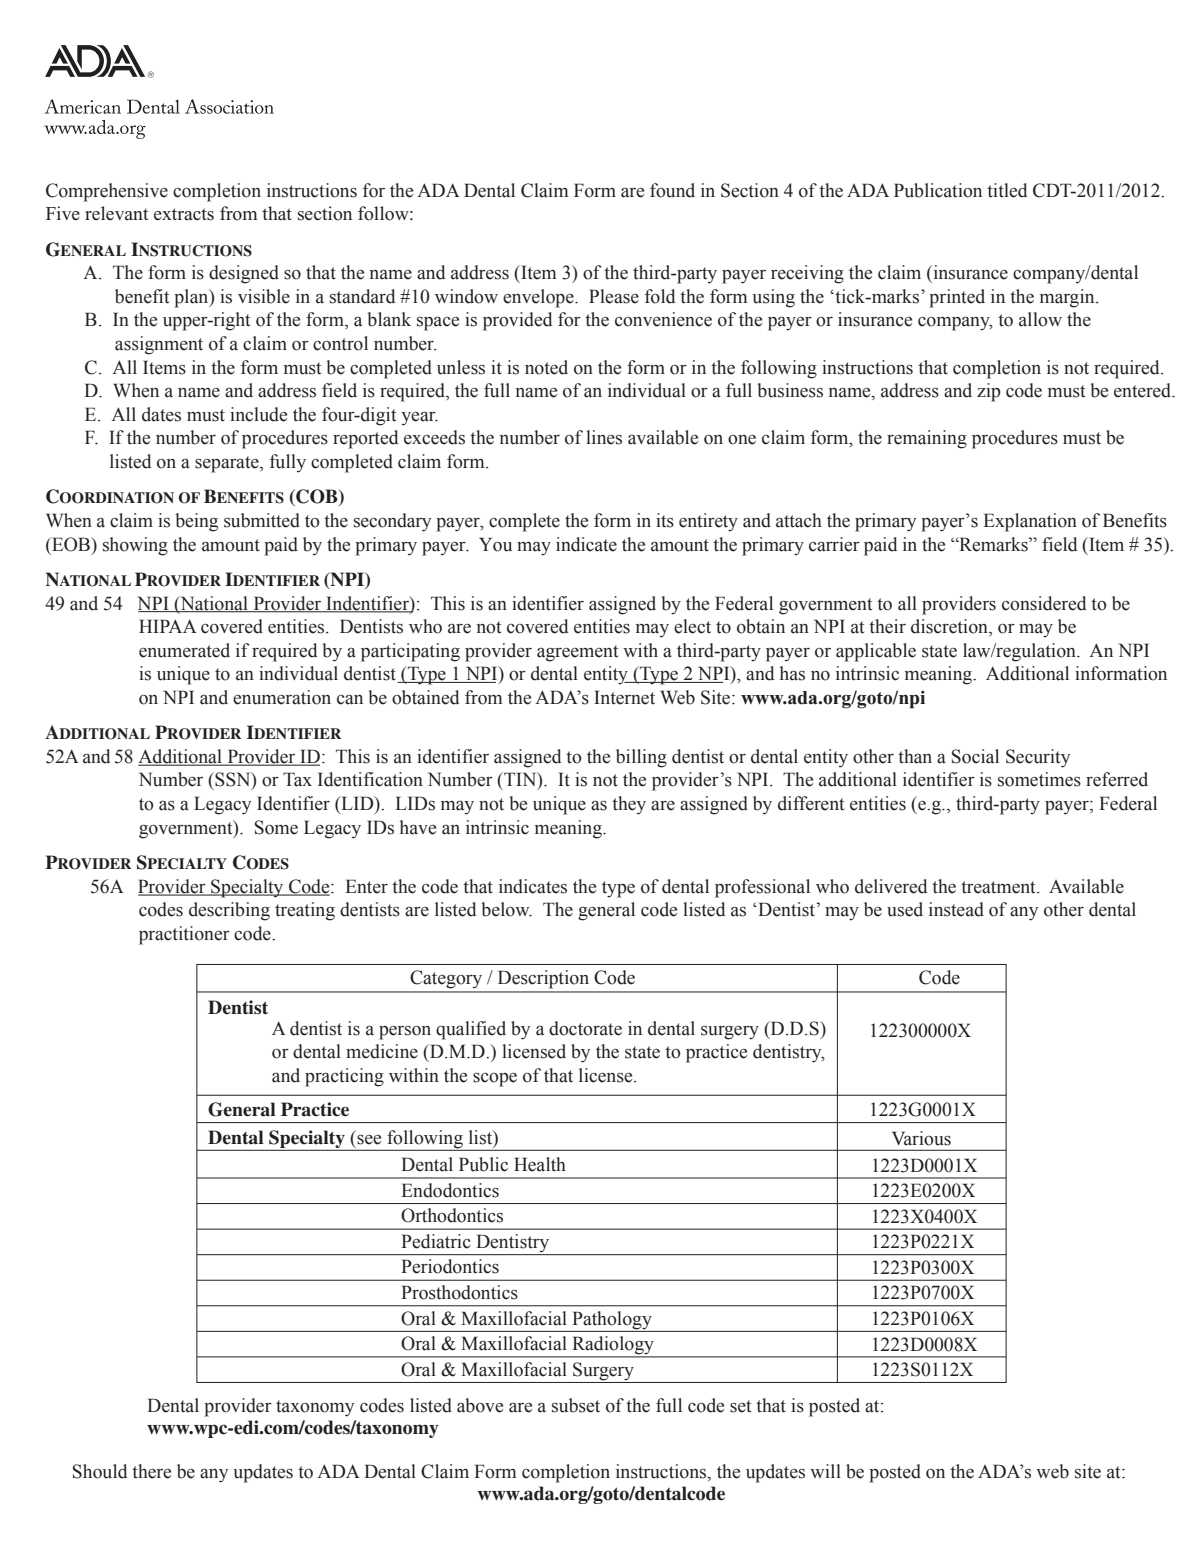 The height and width of the screenshot is (1557, 1203). What do you see at coordinates (585, 1028) in the screenshot?
I see `doctorate` at bounding box center [585, 1028].
